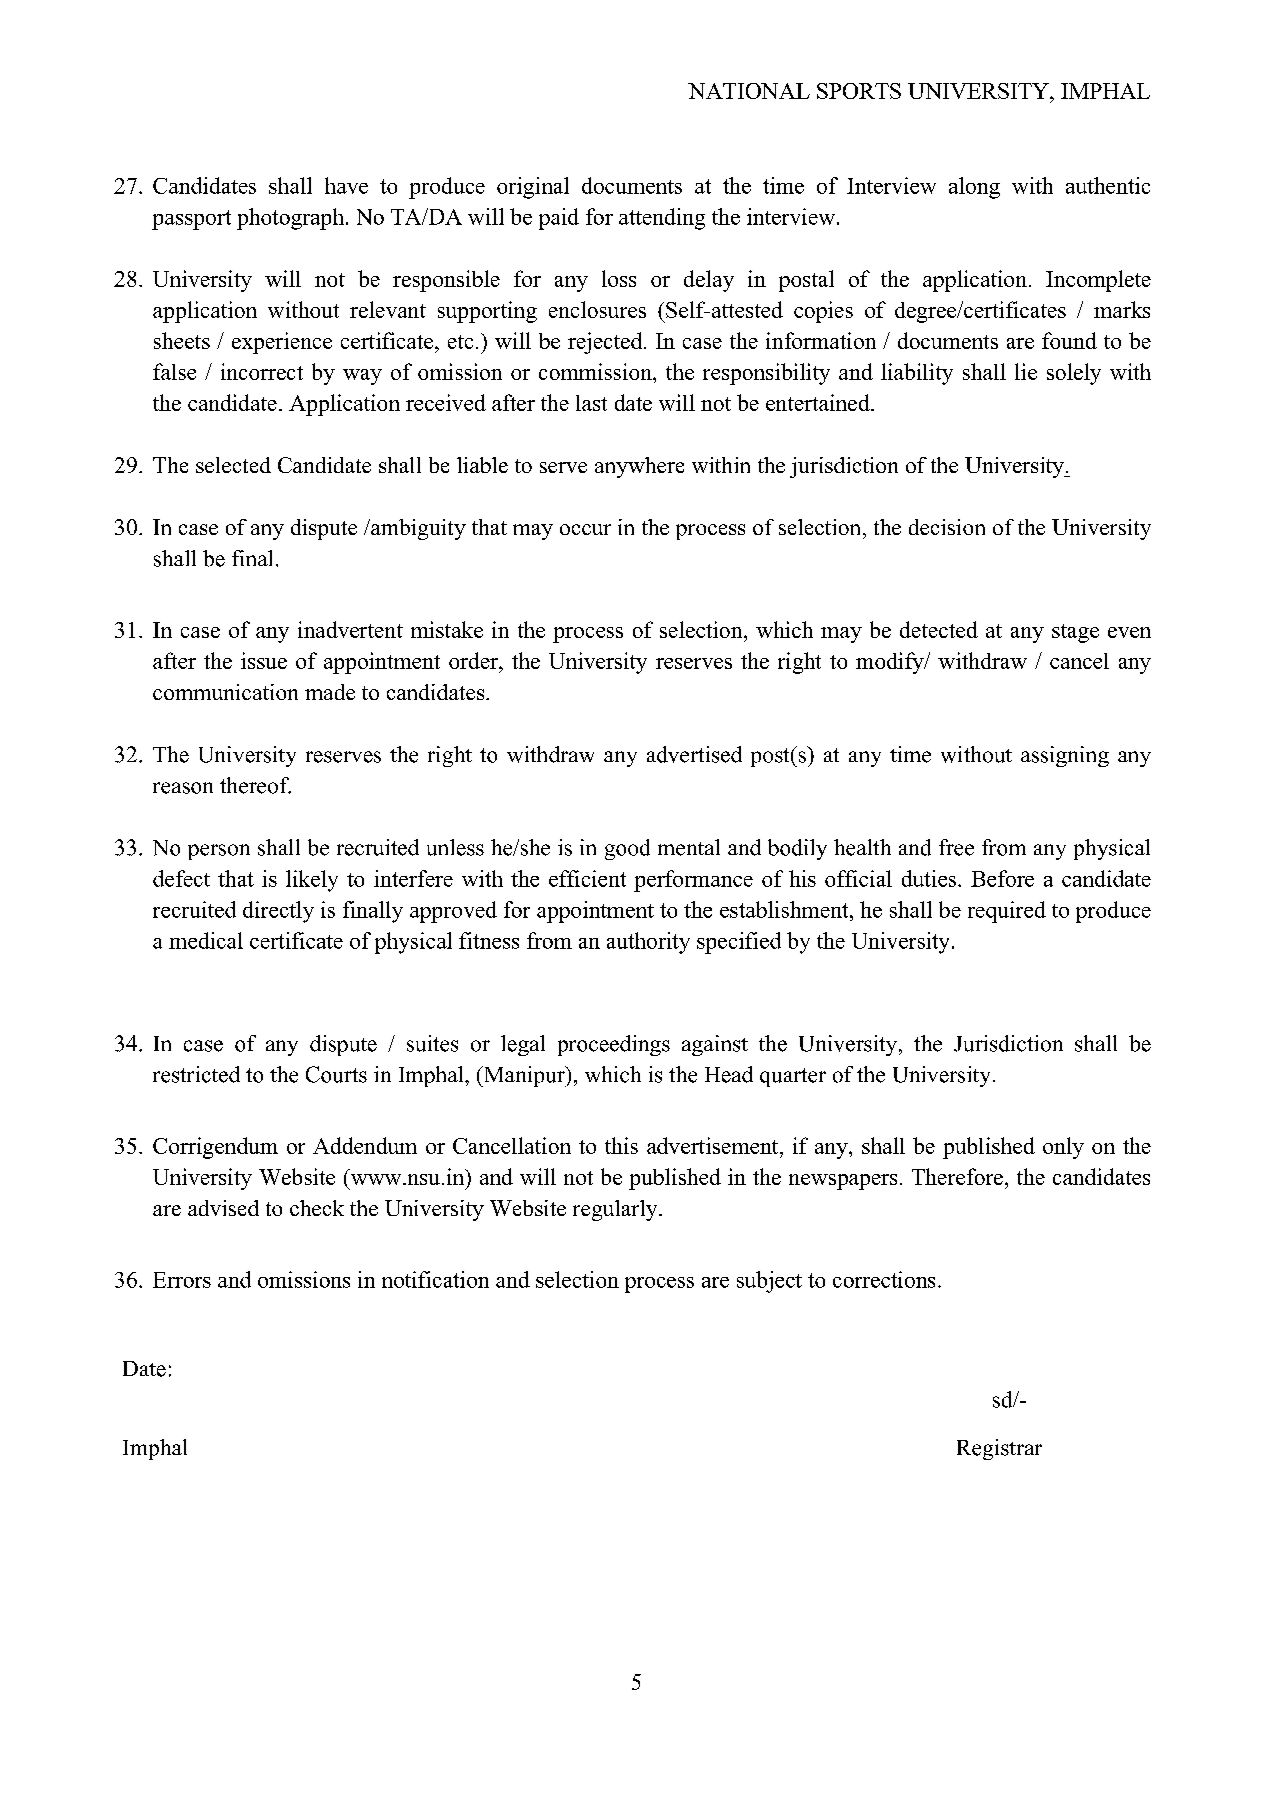 The image size is (1272, 1798). What do you see at coordinates (278, 912) in the page?
I see `directly` at bounding box center [278, 912].
